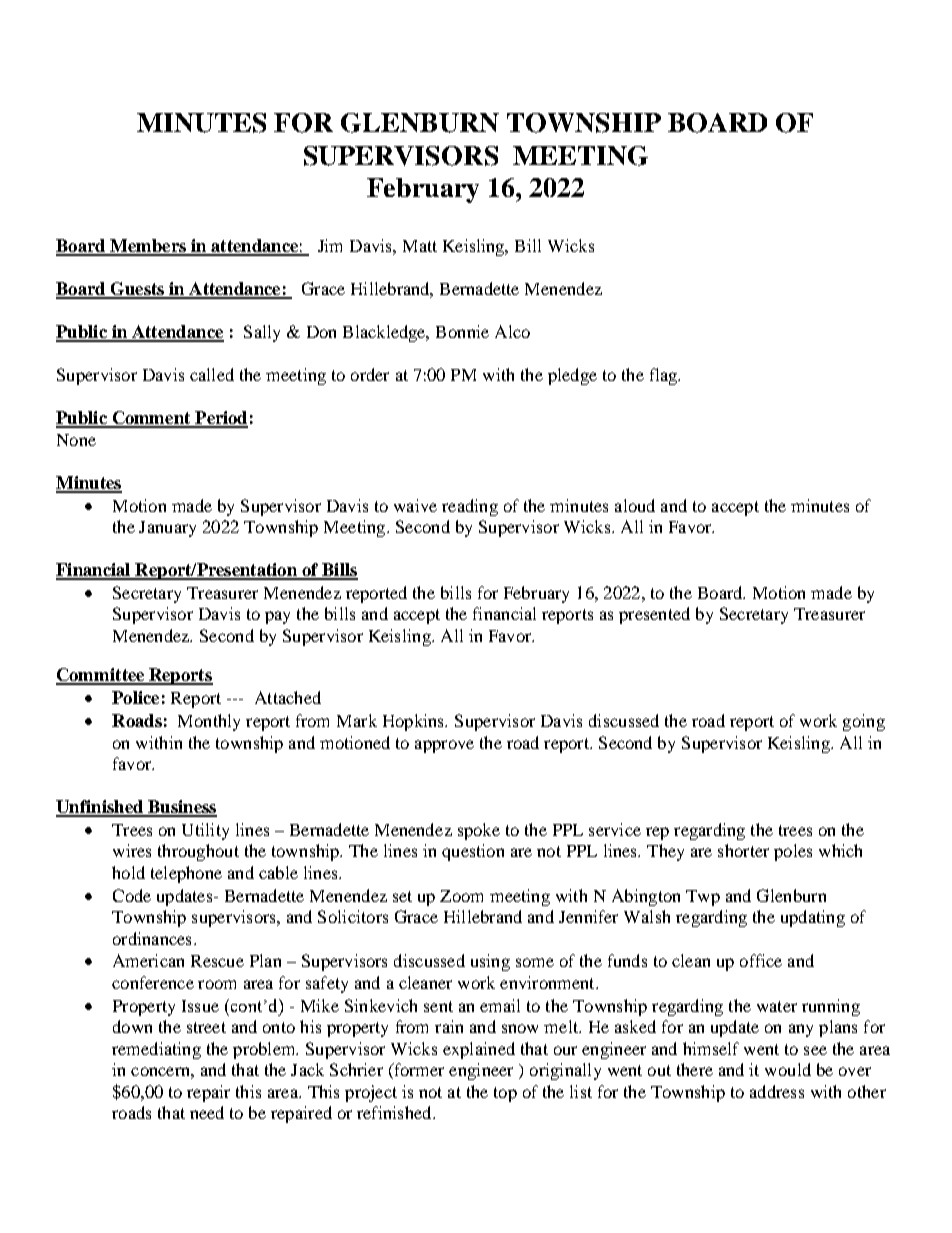 This screenshot has width=952, height=1233. I want to click on Matt, so click(420, 246).
